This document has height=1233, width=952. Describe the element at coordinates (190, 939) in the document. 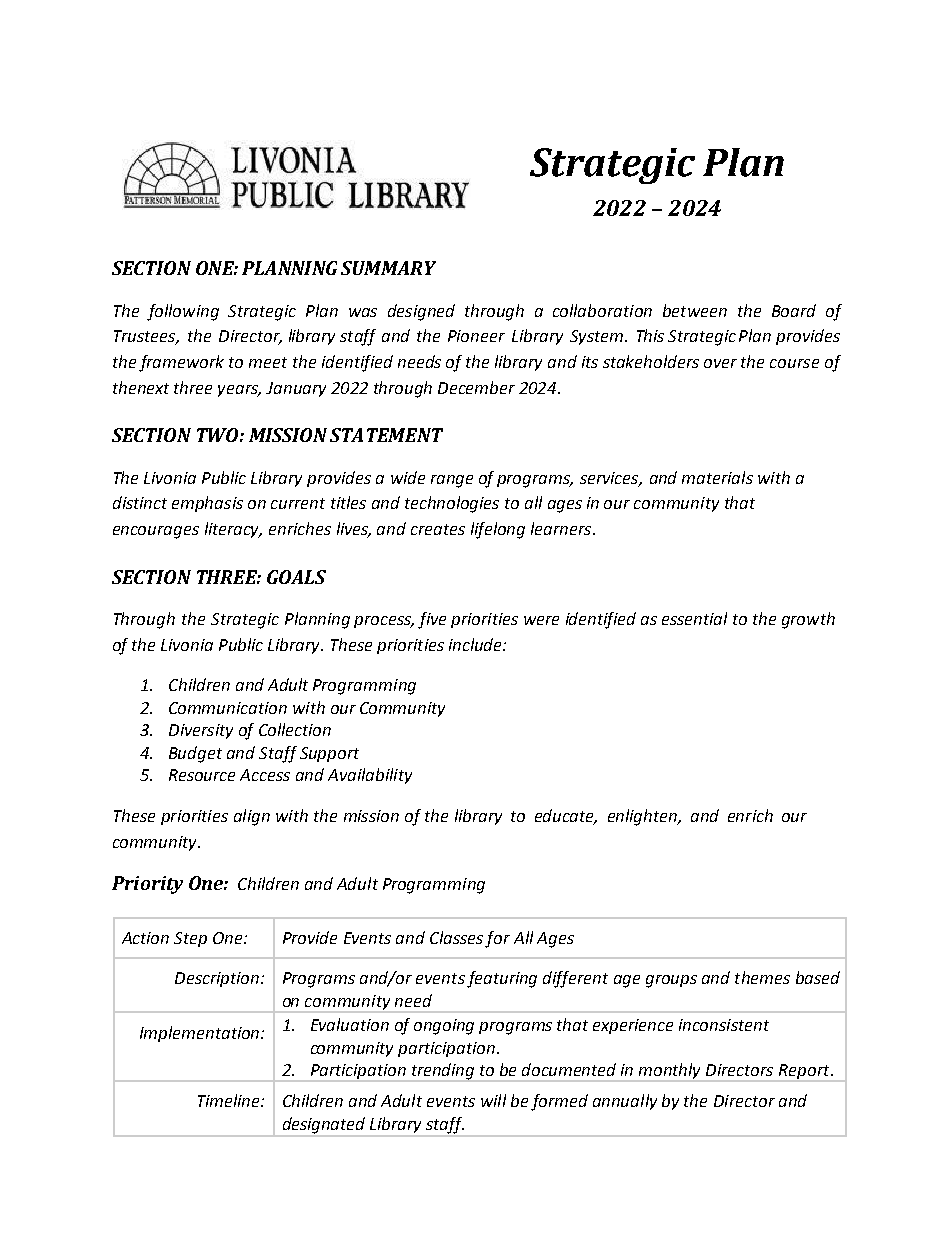

I see `Step` at that location.
